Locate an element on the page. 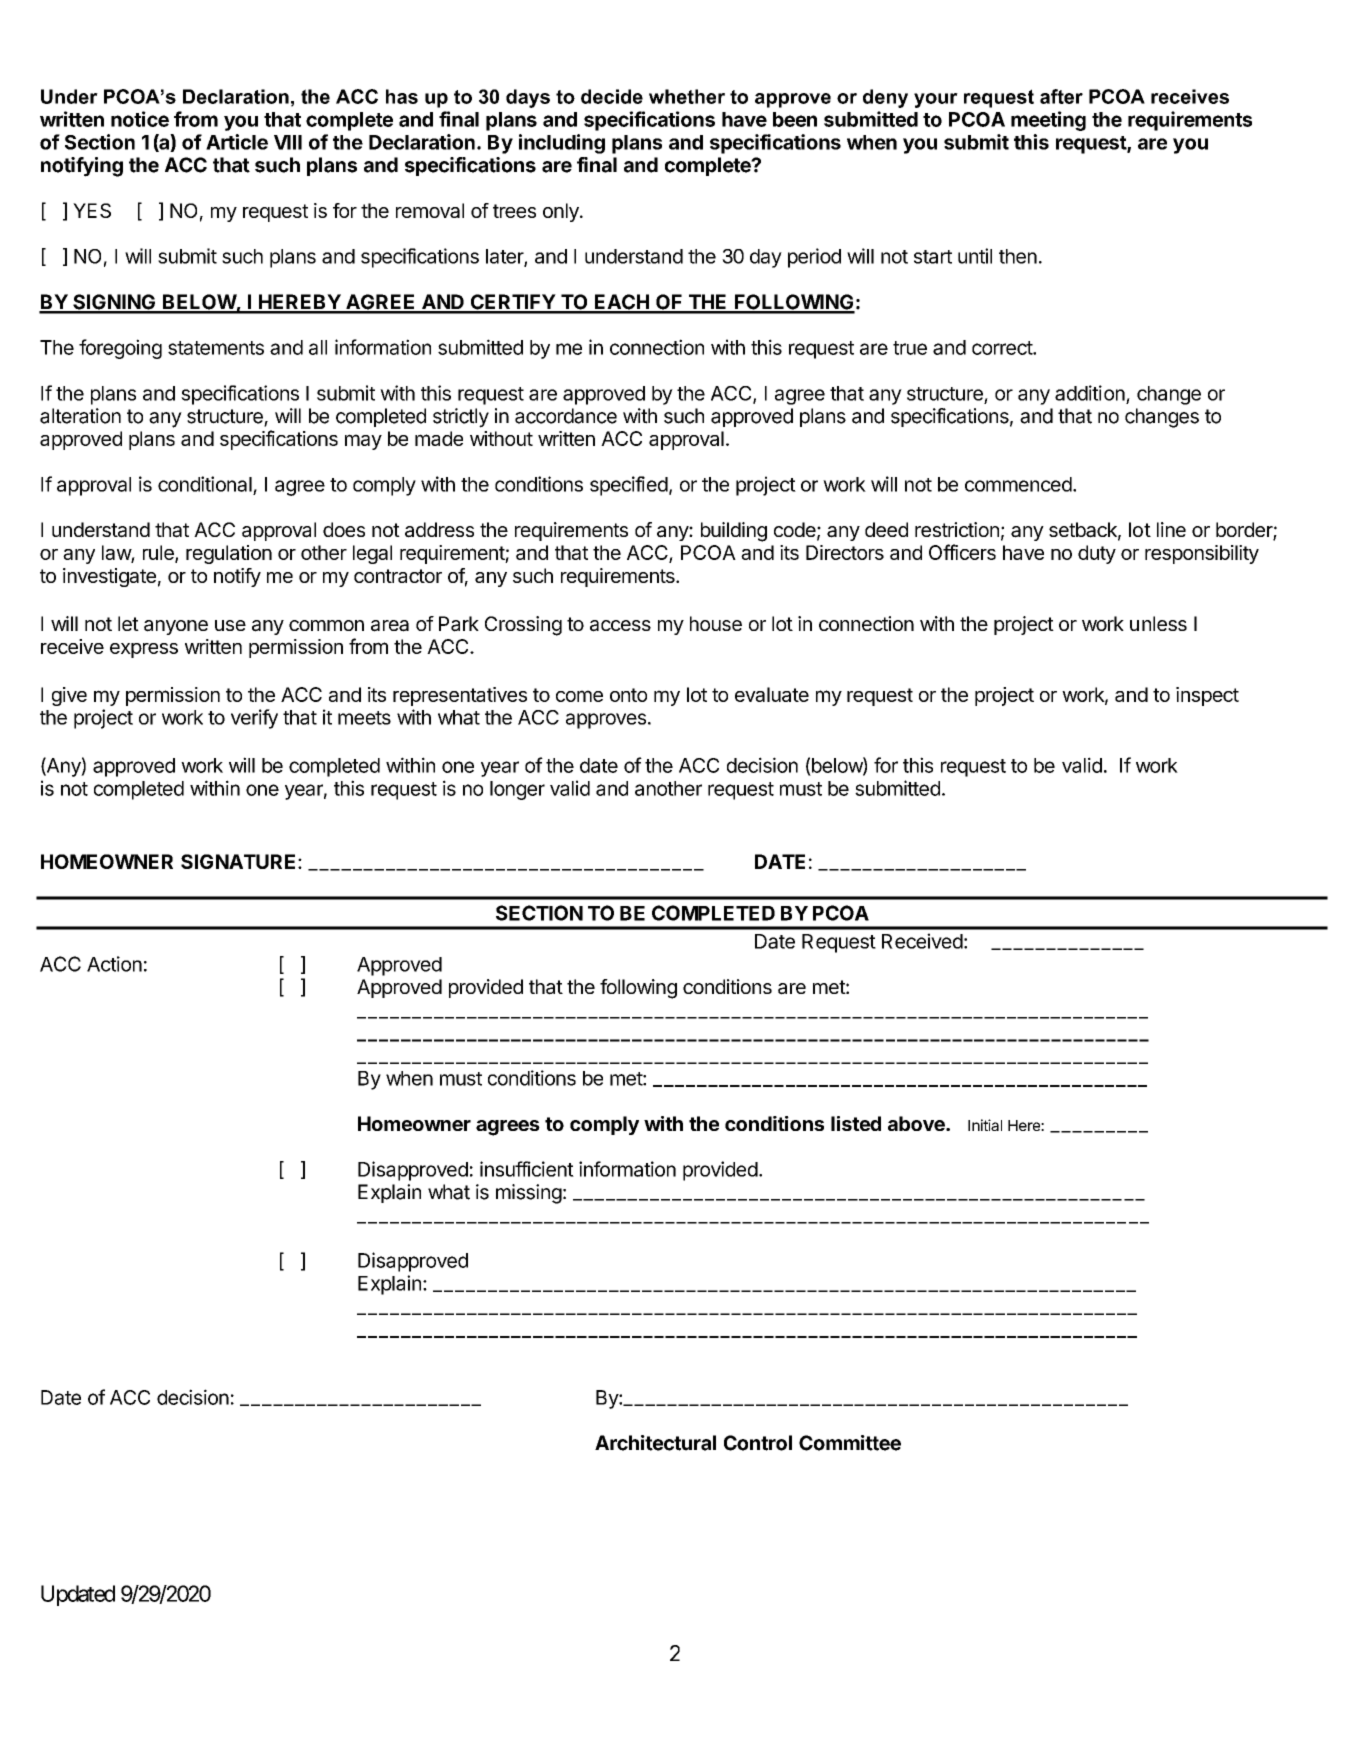 This image has height=1745, width=1348. decide is located at coordinates (612, 96).
